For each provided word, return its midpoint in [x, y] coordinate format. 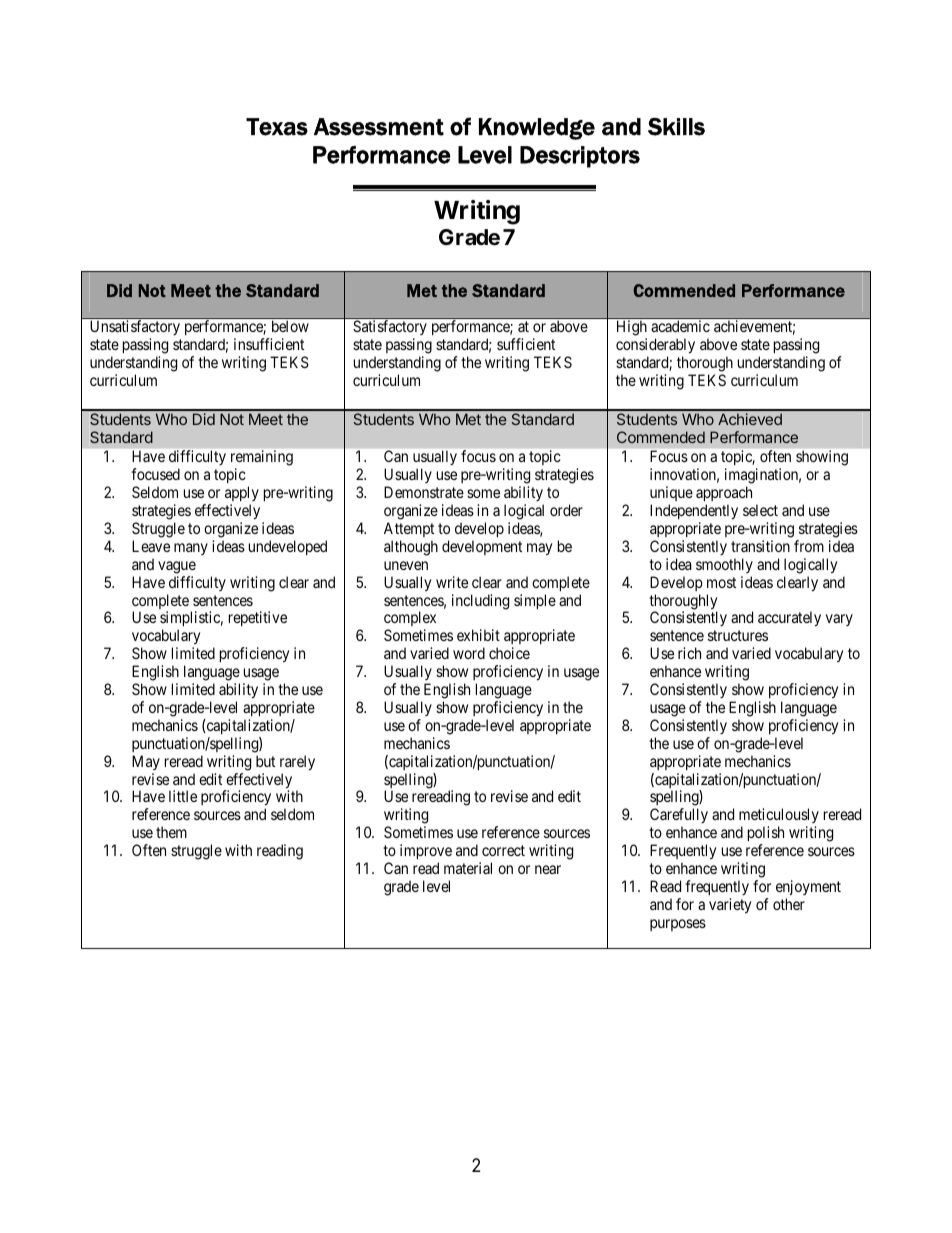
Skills [676, 127]
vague [177, 567]
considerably [655, 346]
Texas [277, 127]
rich [689, 653]
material [468, 868]
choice [509, 653]
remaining [262, 459]
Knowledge [537, 129]
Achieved [750, 419]
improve [426, 851]
